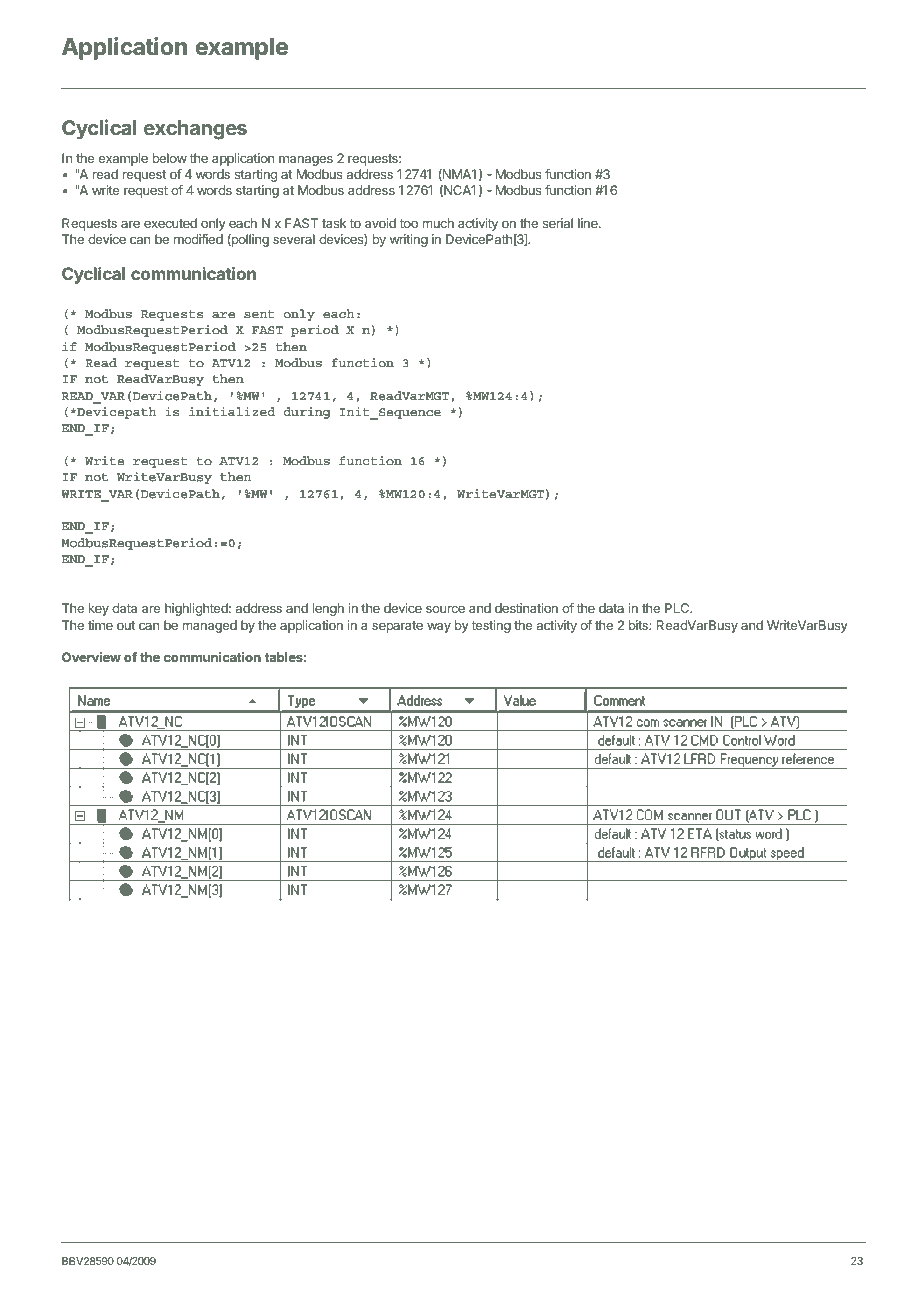  I want to click on separate, so click(397, 627).
